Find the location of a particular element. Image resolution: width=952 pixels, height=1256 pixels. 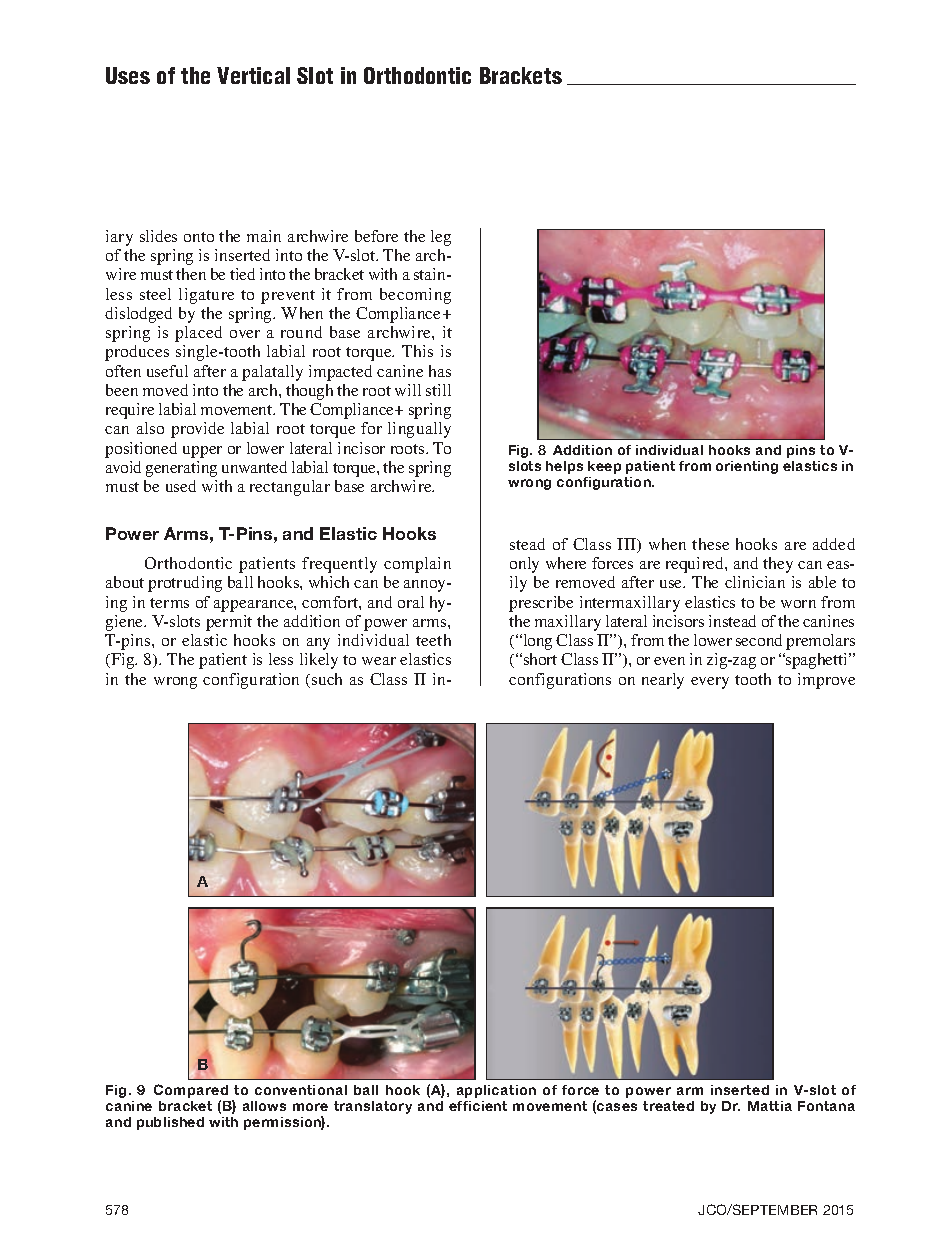

provide is located at coordinates (197, 430).
